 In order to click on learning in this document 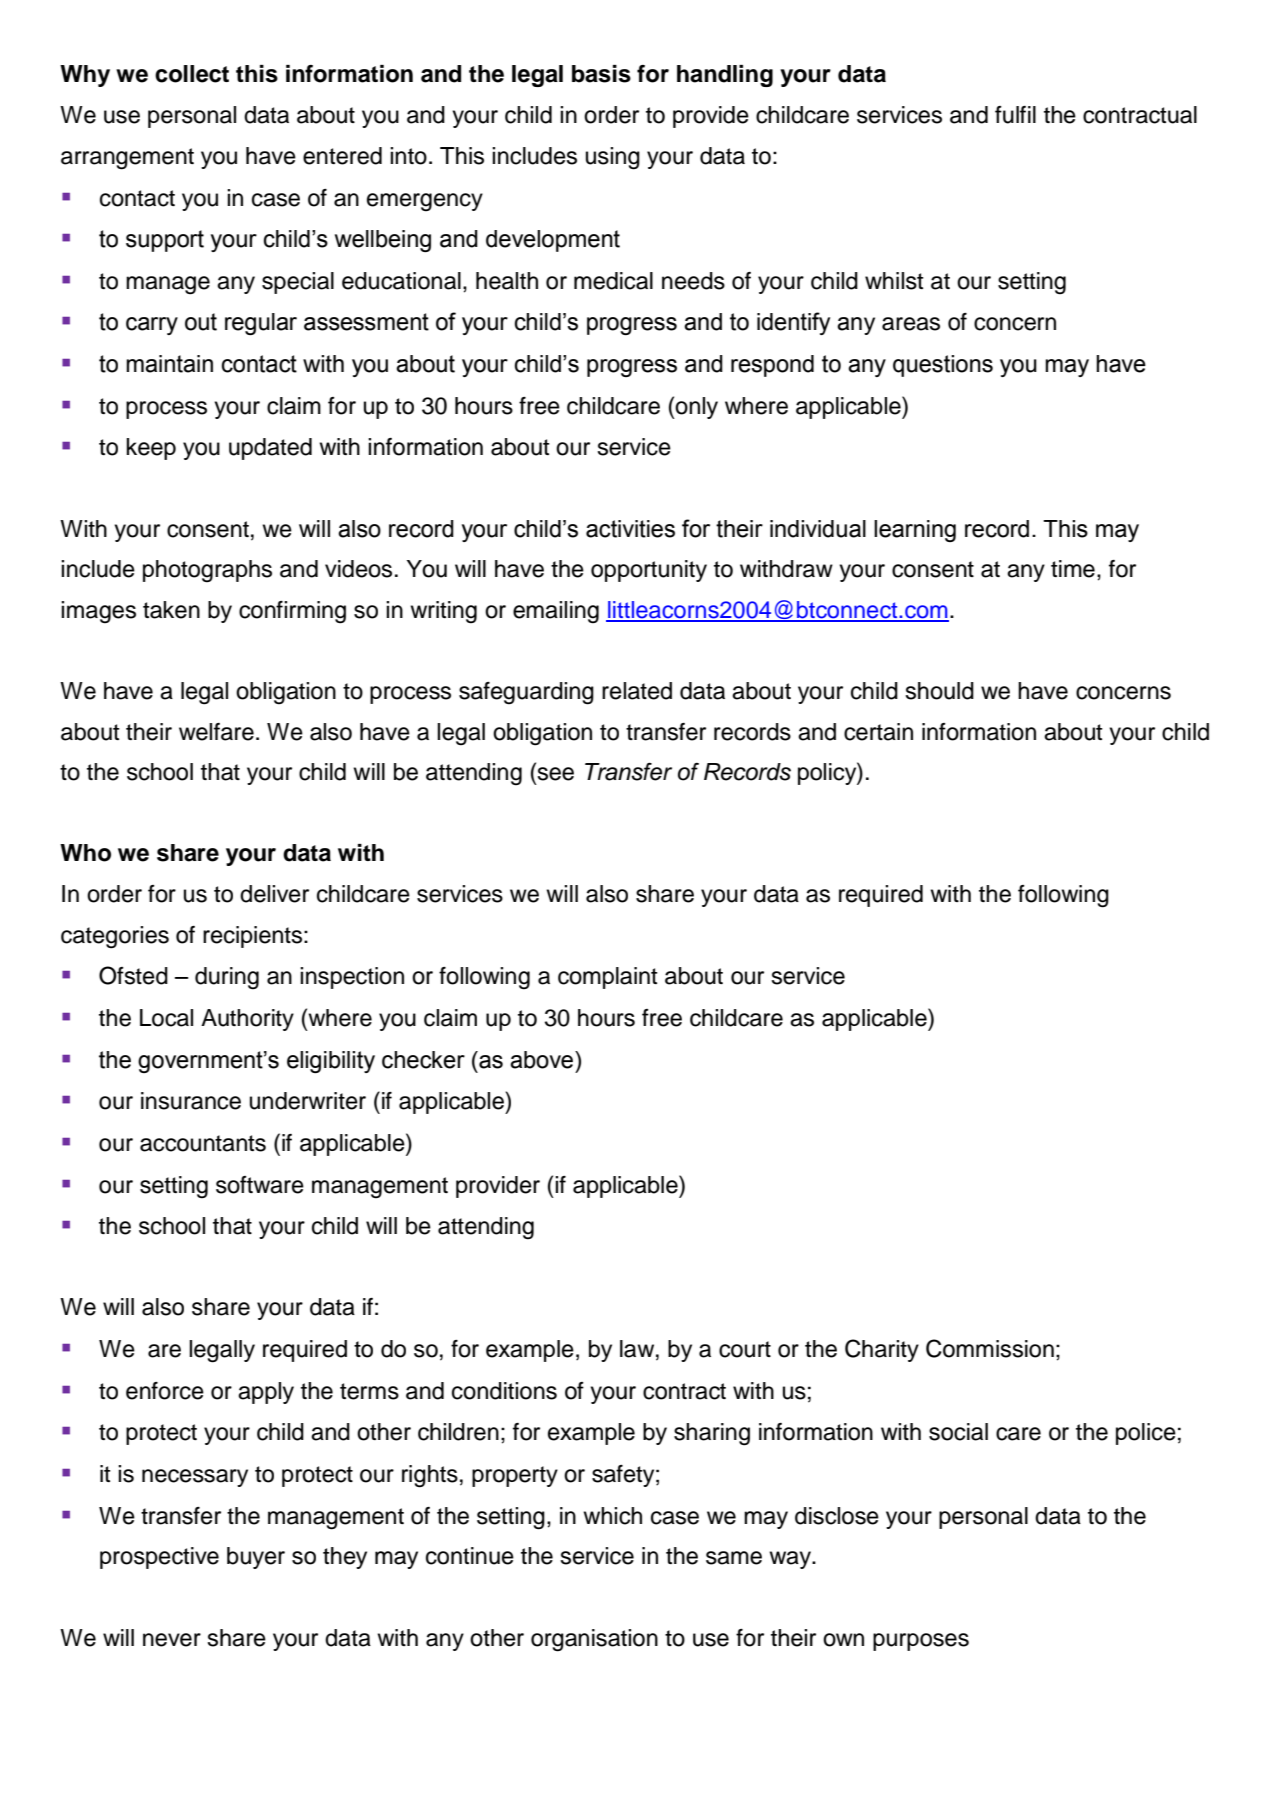, I will do `click(915, 531)`.
